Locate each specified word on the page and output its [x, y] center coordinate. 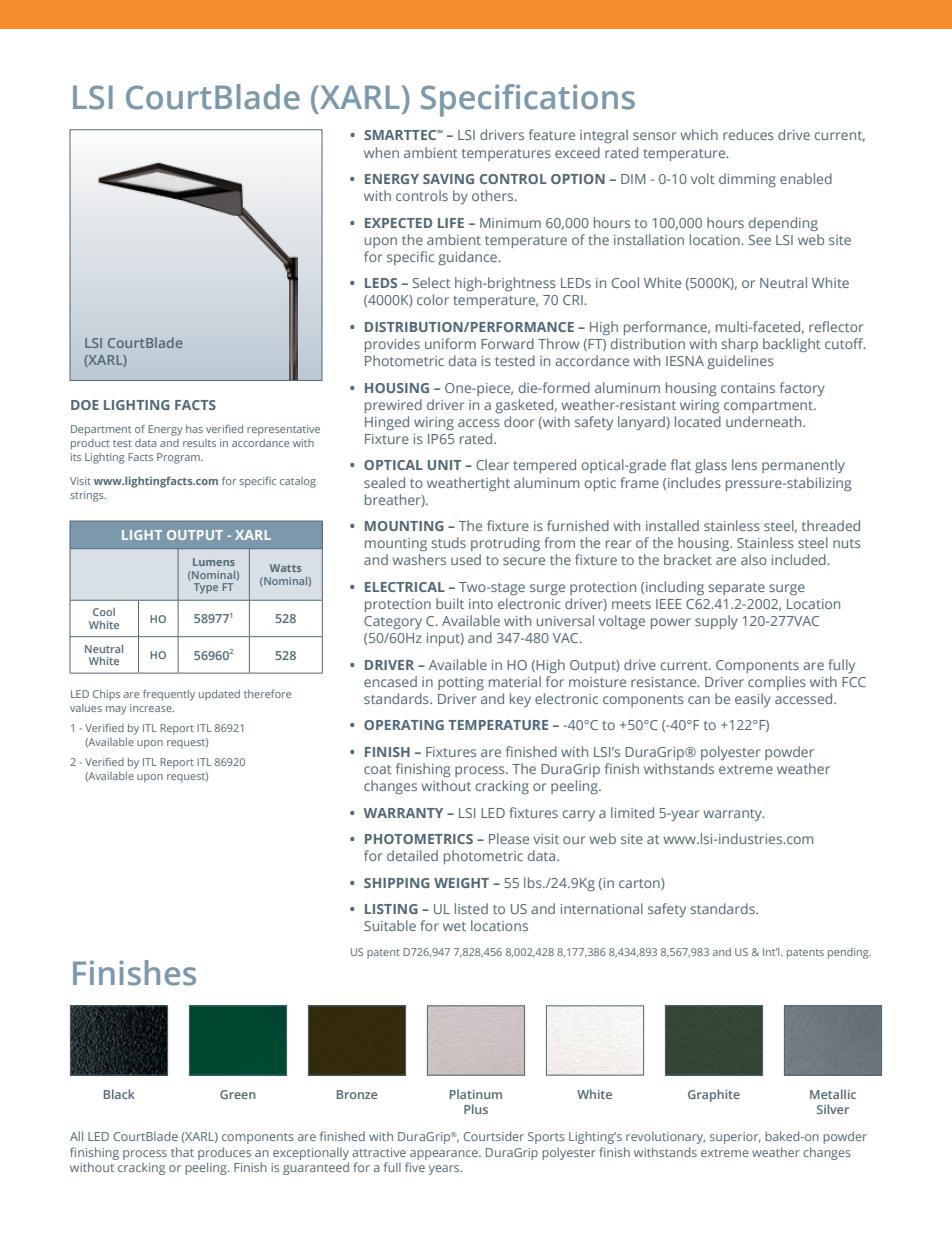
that [182, 1152]
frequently [169, 695]
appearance [445, 1155]
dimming [747, 180]
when [381, 152]
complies [777, 683]
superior [735, 1138]
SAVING [448, 179]
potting [461, 683]
